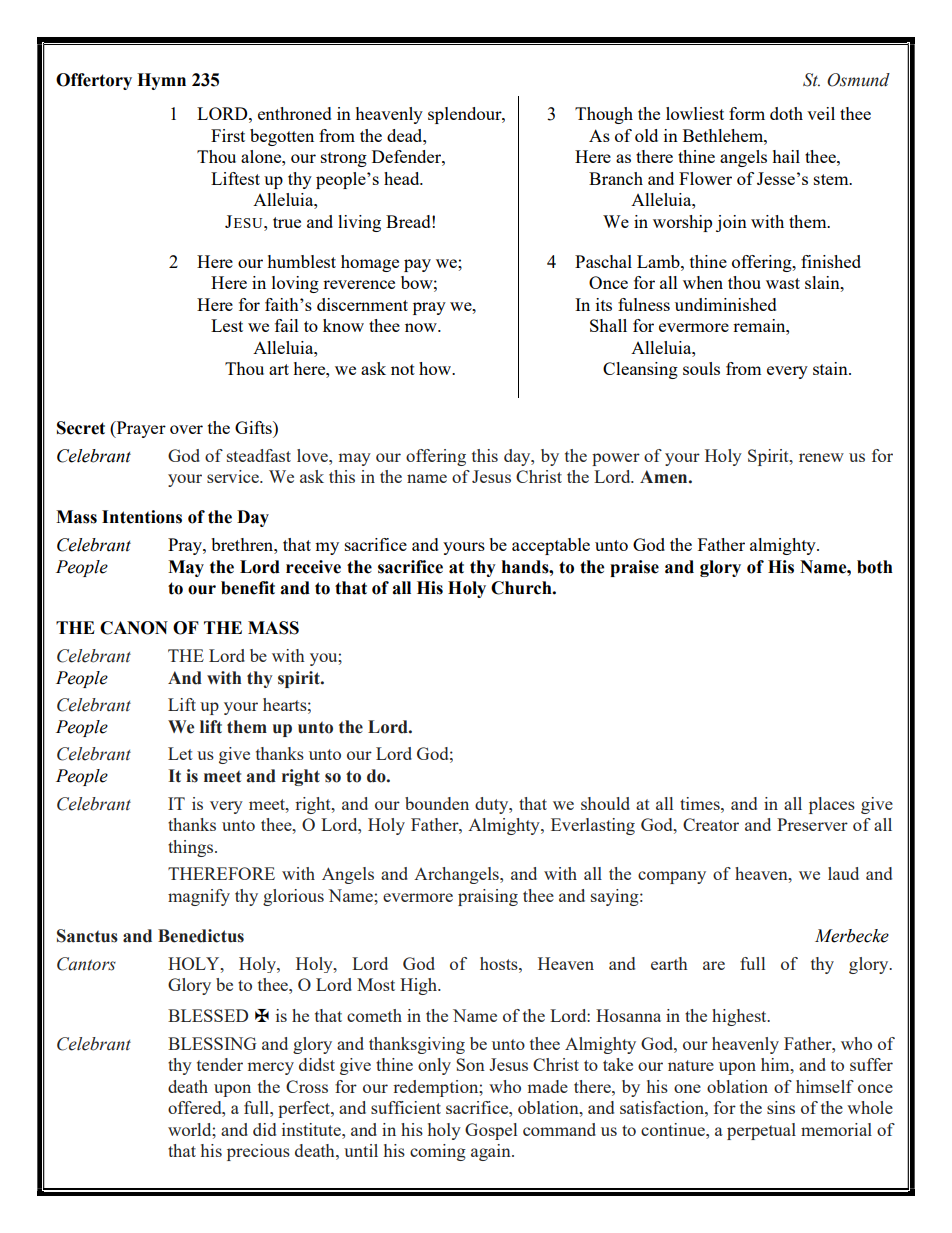  I want to click on Hymn, so click(161, 81).
